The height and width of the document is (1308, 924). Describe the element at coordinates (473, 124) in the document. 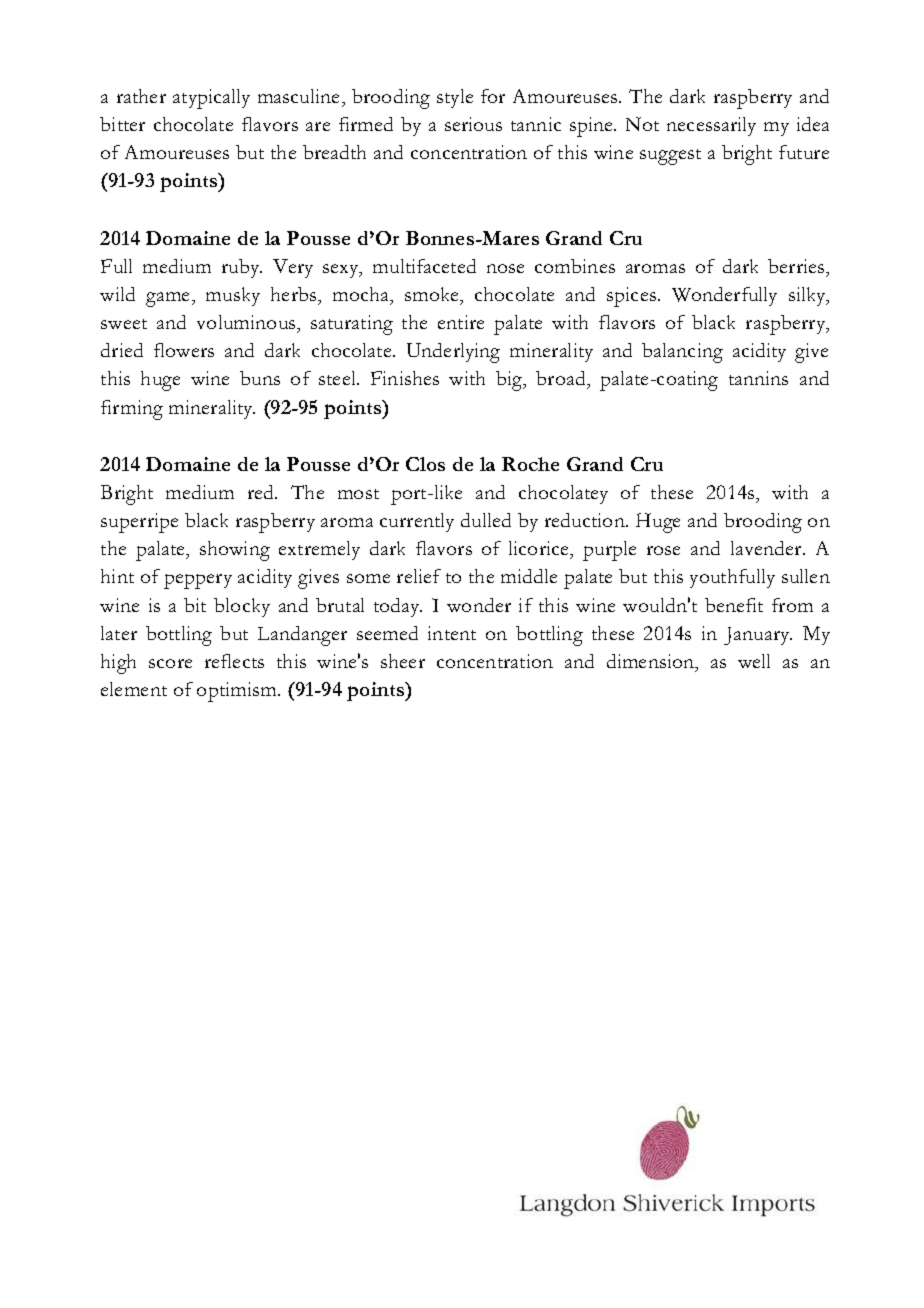

I see `serious` at that location.
